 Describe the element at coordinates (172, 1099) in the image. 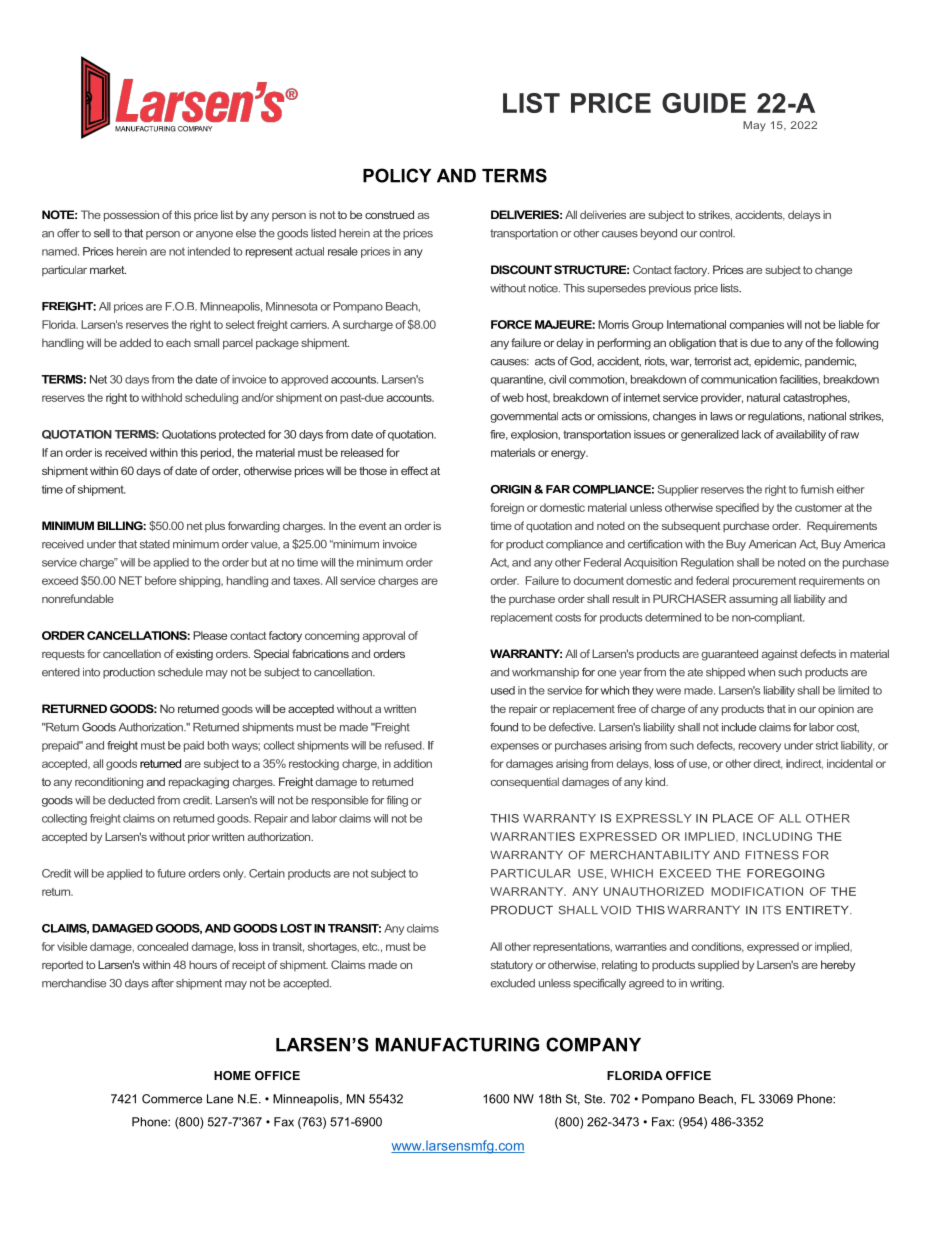

I see `Commerce` at that location.
